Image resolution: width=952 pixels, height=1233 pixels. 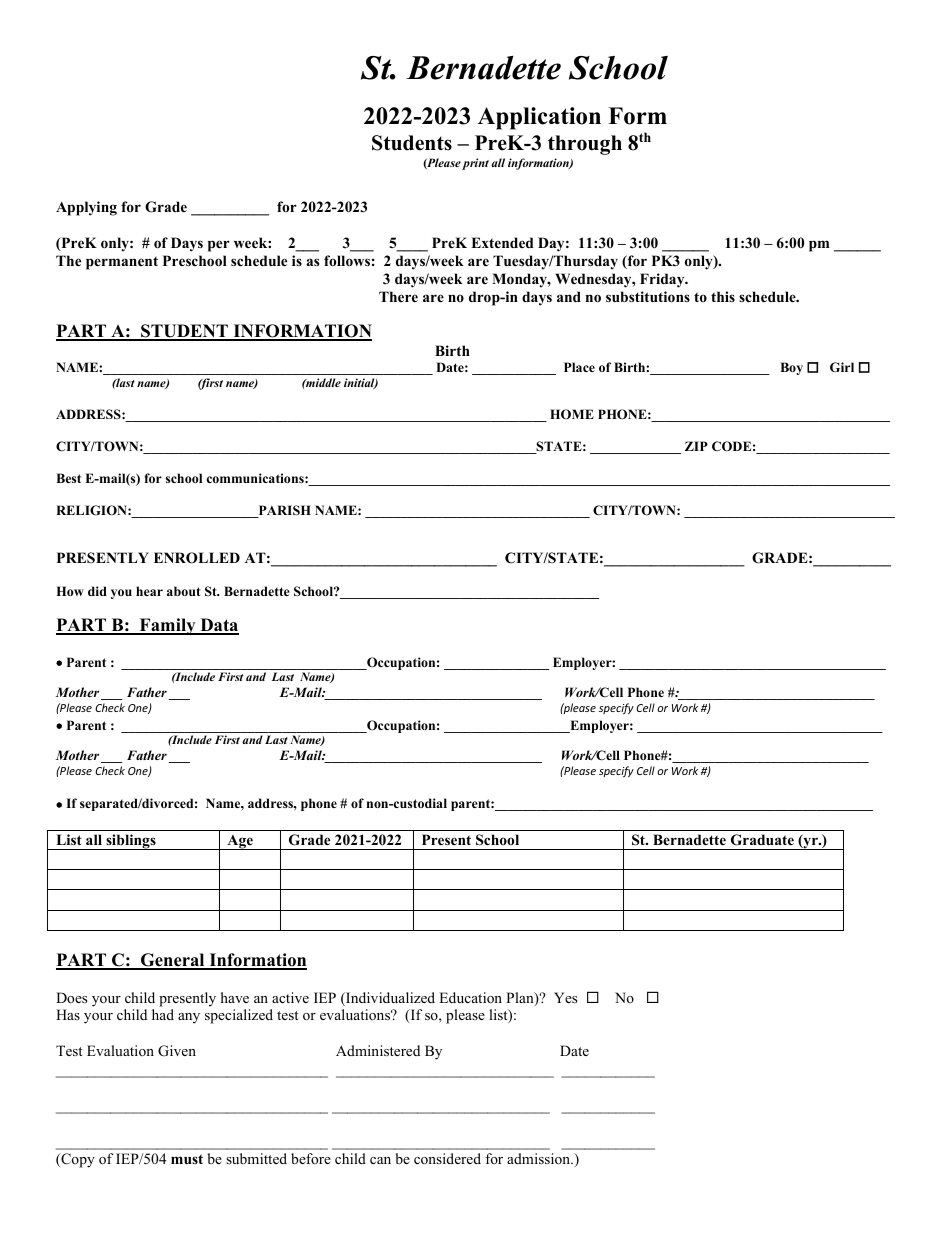 What do you see at coordinates (187, 1159) in the screenshot?
I see `must` at bounding box center [187, 1159].
